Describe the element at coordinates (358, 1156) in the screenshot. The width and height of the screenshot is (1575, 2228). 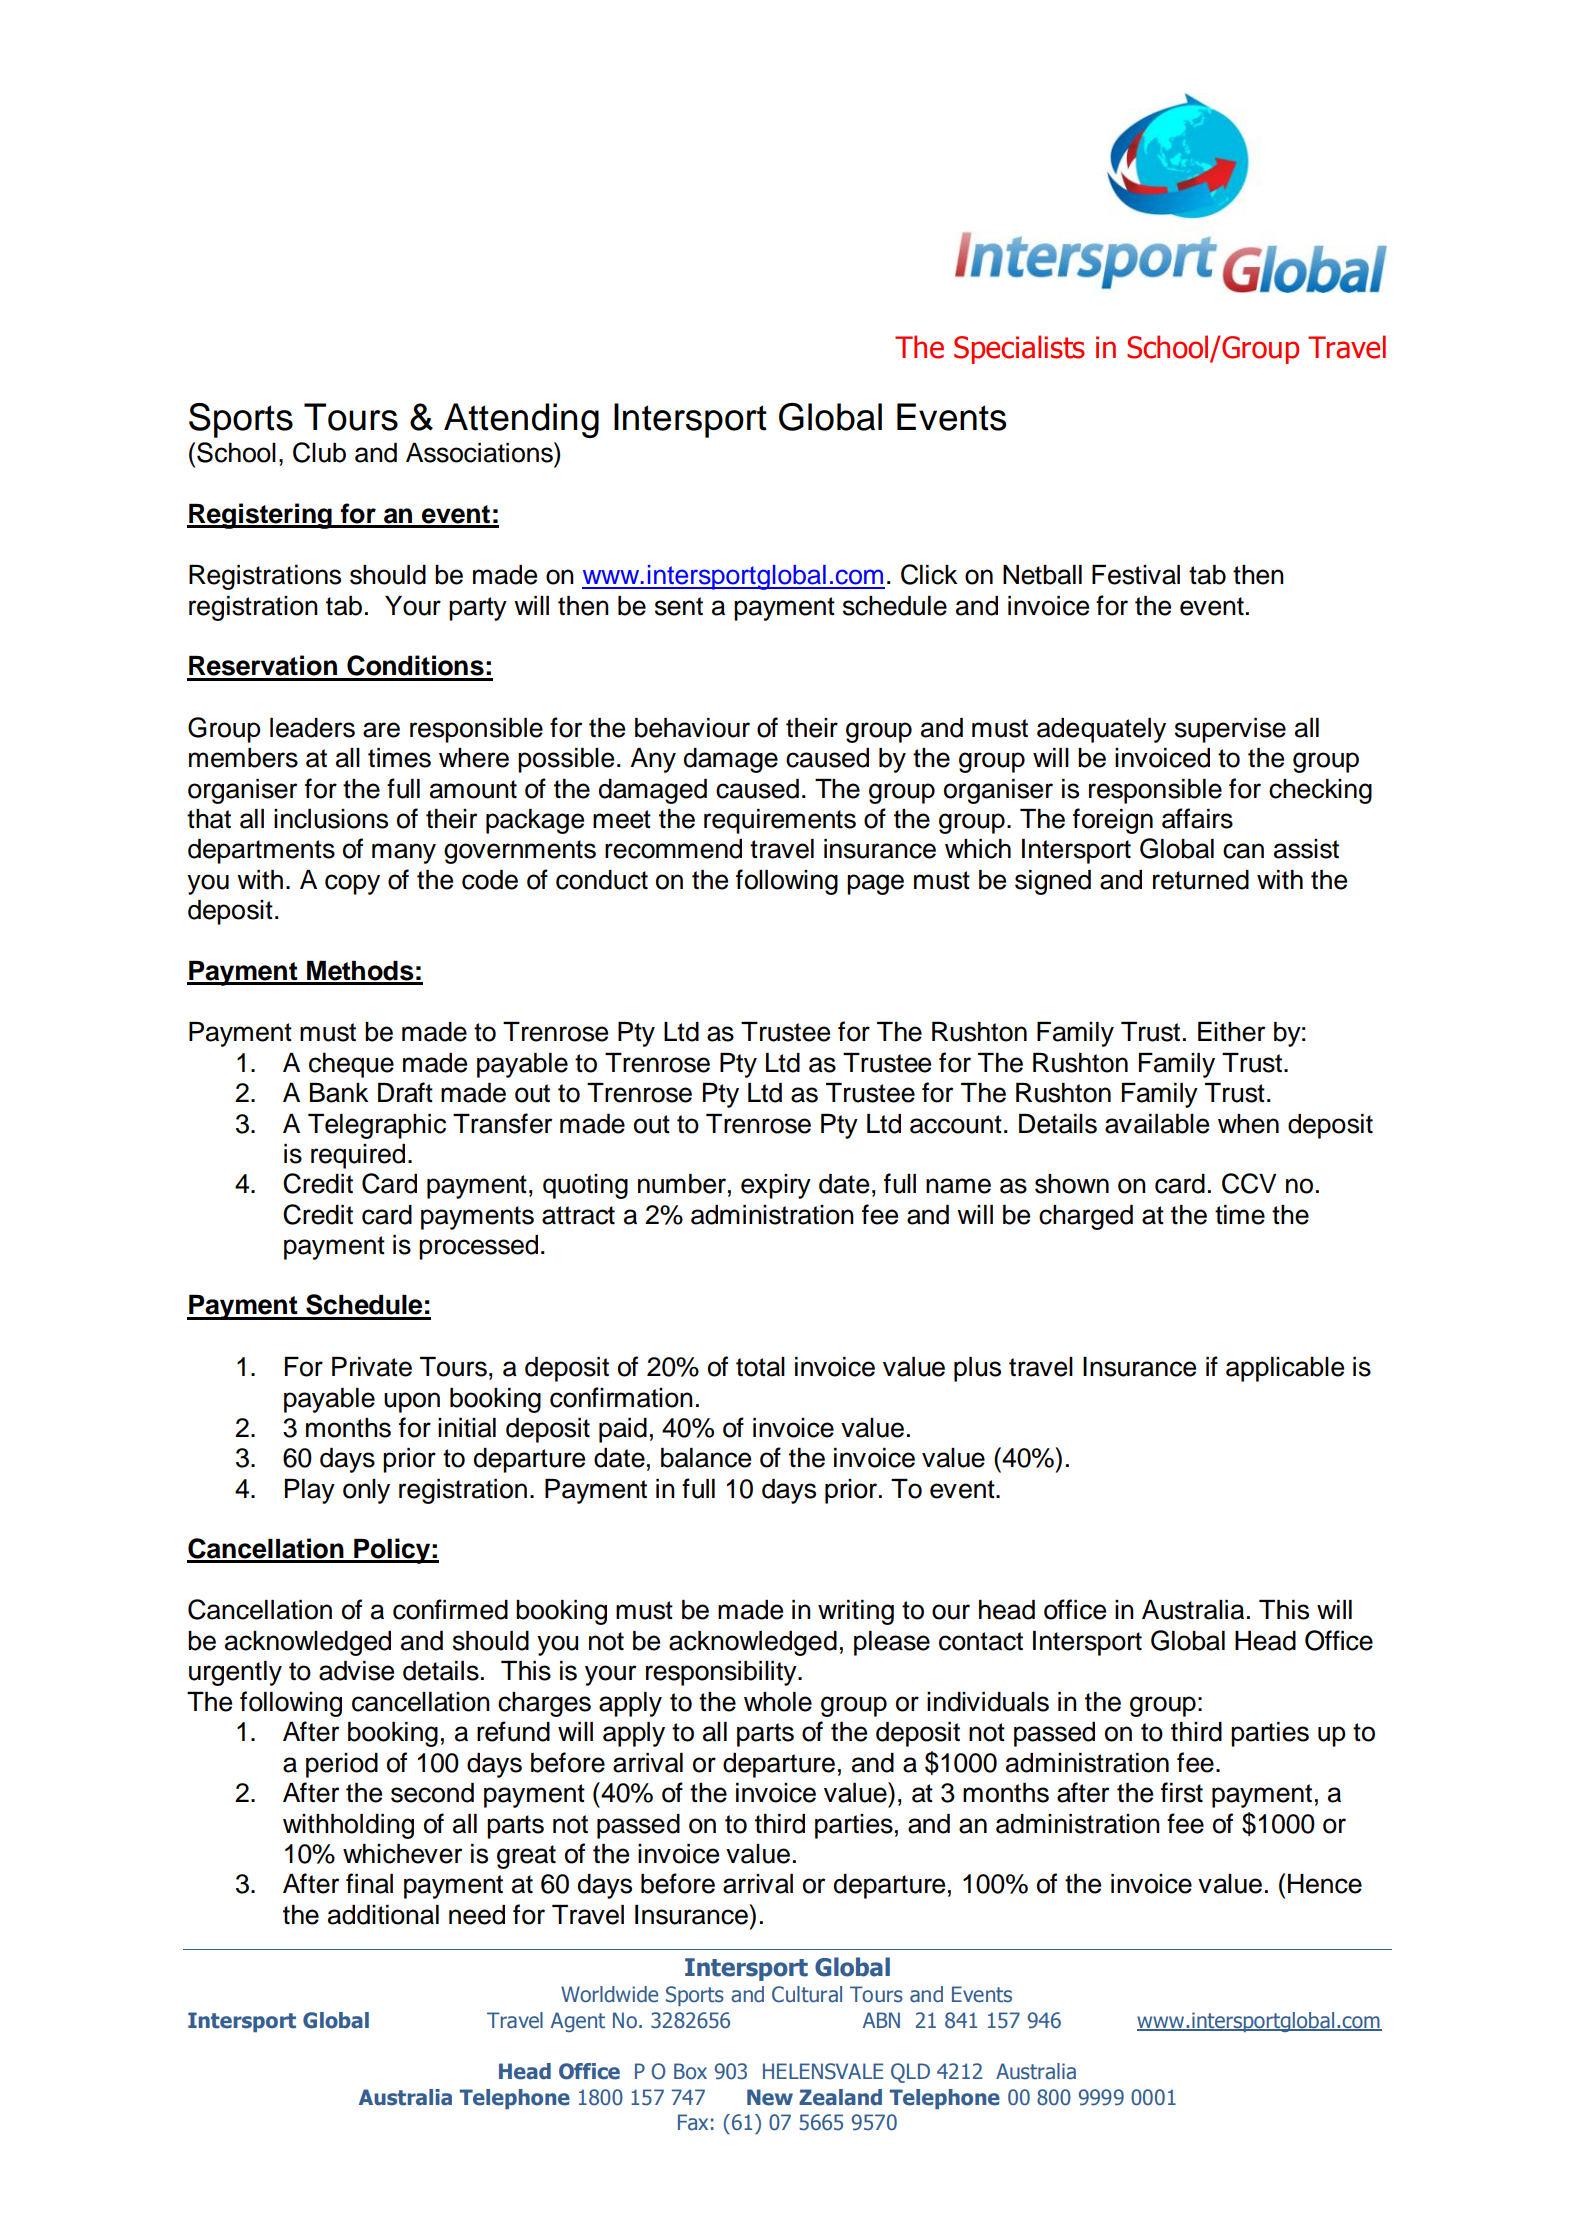
I see `required` at that location.
